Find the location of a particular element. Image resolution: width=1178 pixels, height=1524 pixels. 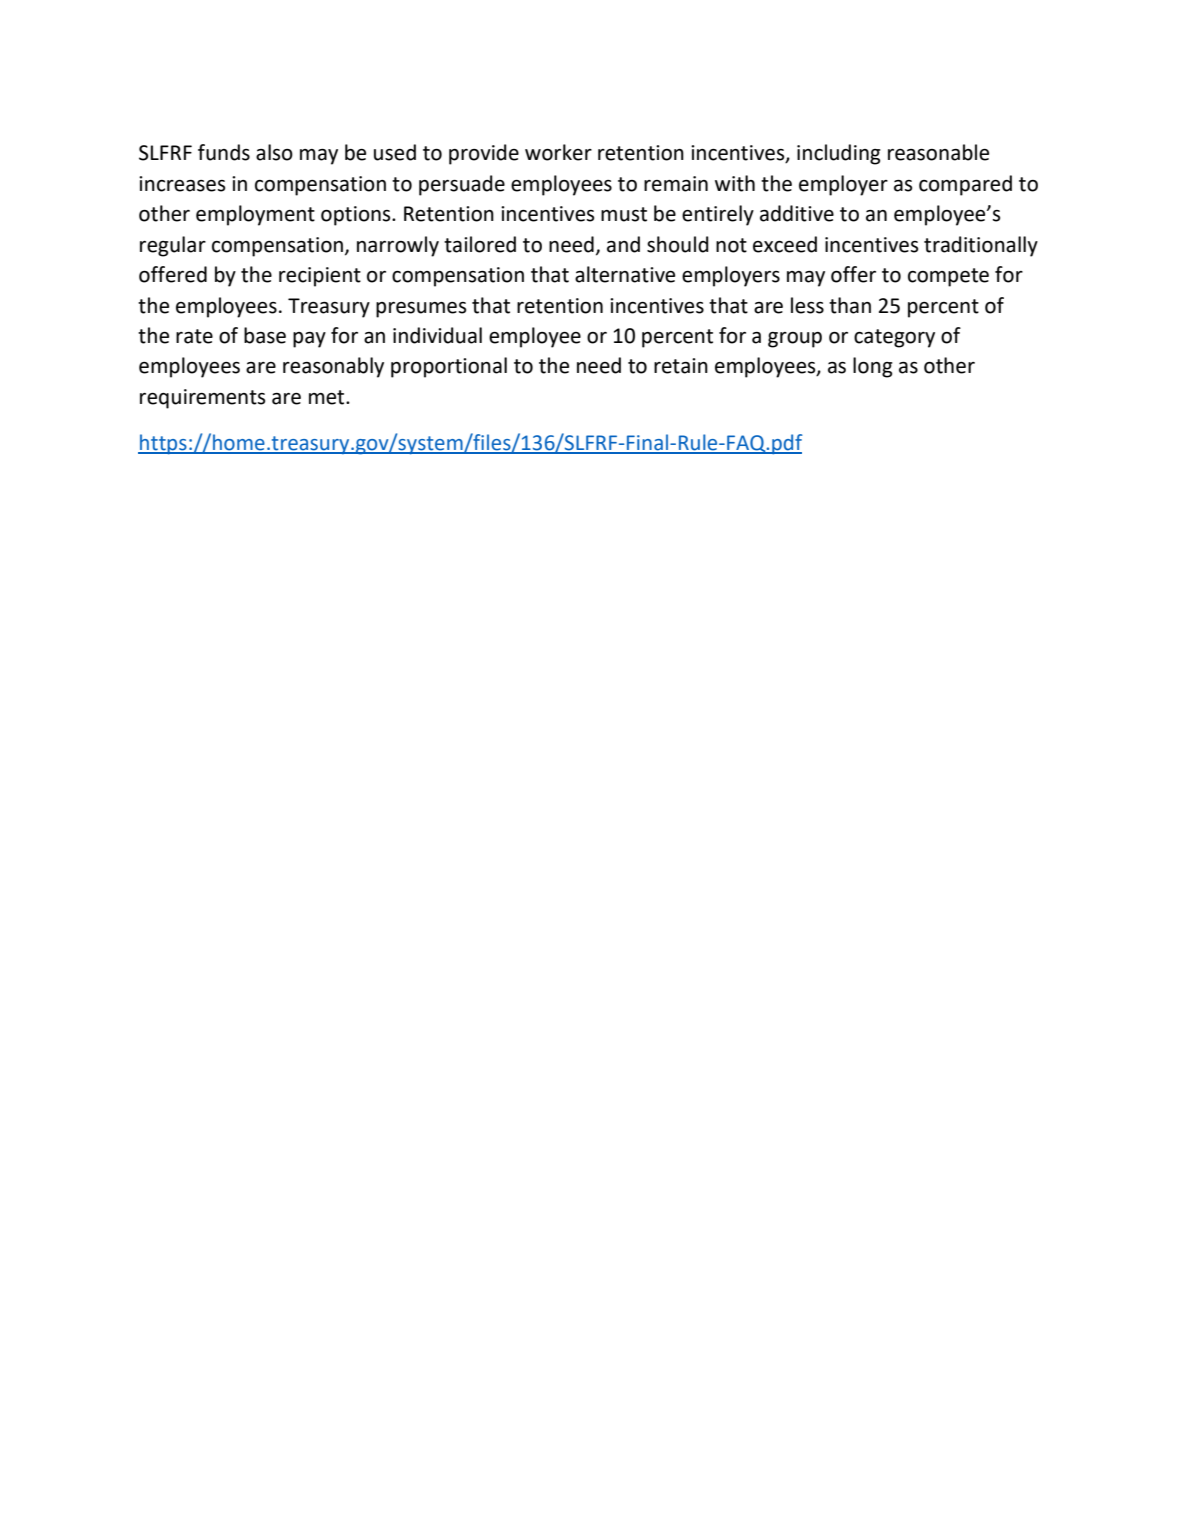

also is located at coordinates (274, 152).
